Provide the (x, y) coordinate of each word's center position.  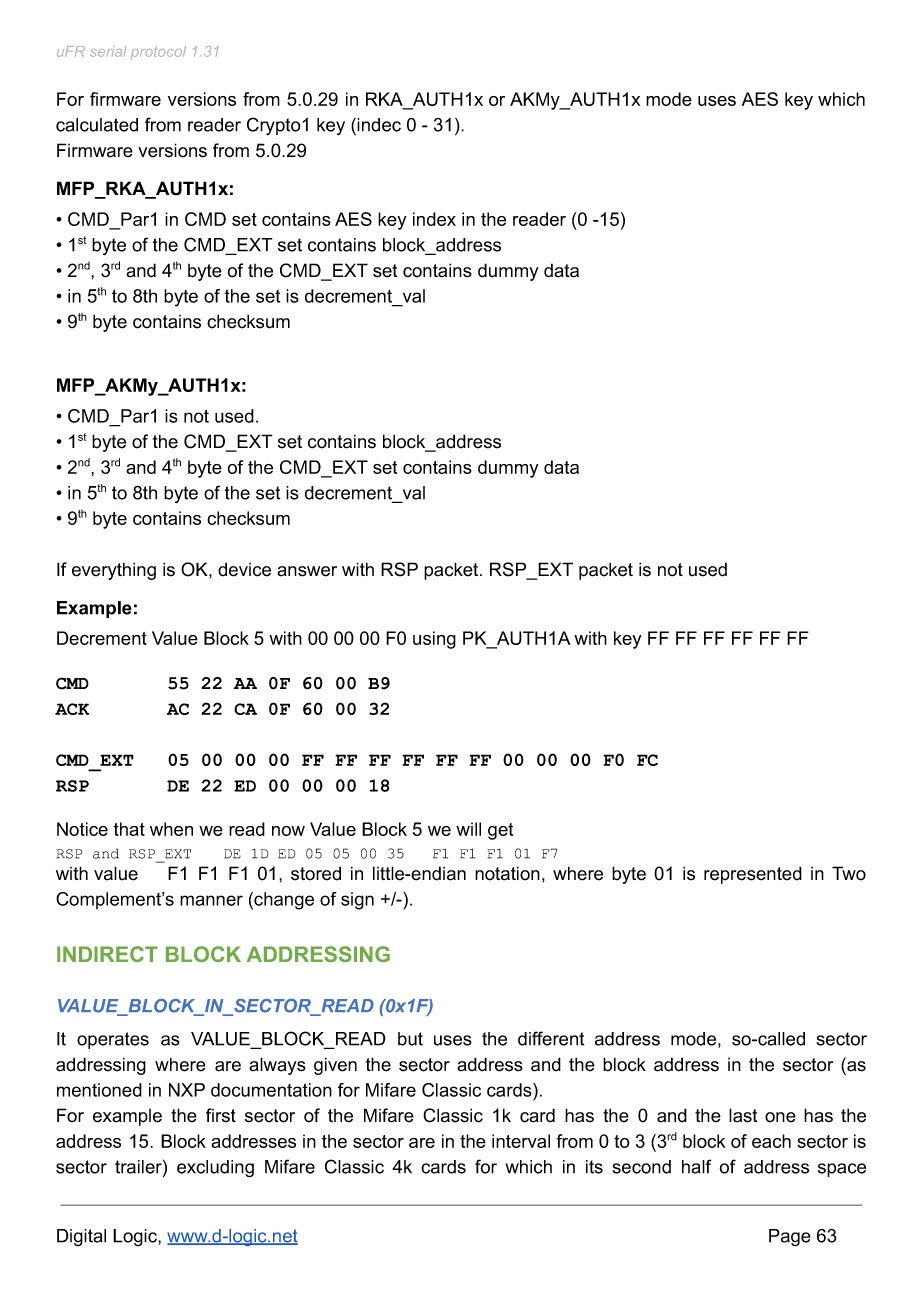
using (434, 640)
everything (114, 571)
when (171, 829)
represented (753, 875)
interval (521, 1141)
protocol (158, 52)
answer (307, 571)
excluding (215, 1169)
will (468, 829)
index (434, 219)
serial (108, 51)
